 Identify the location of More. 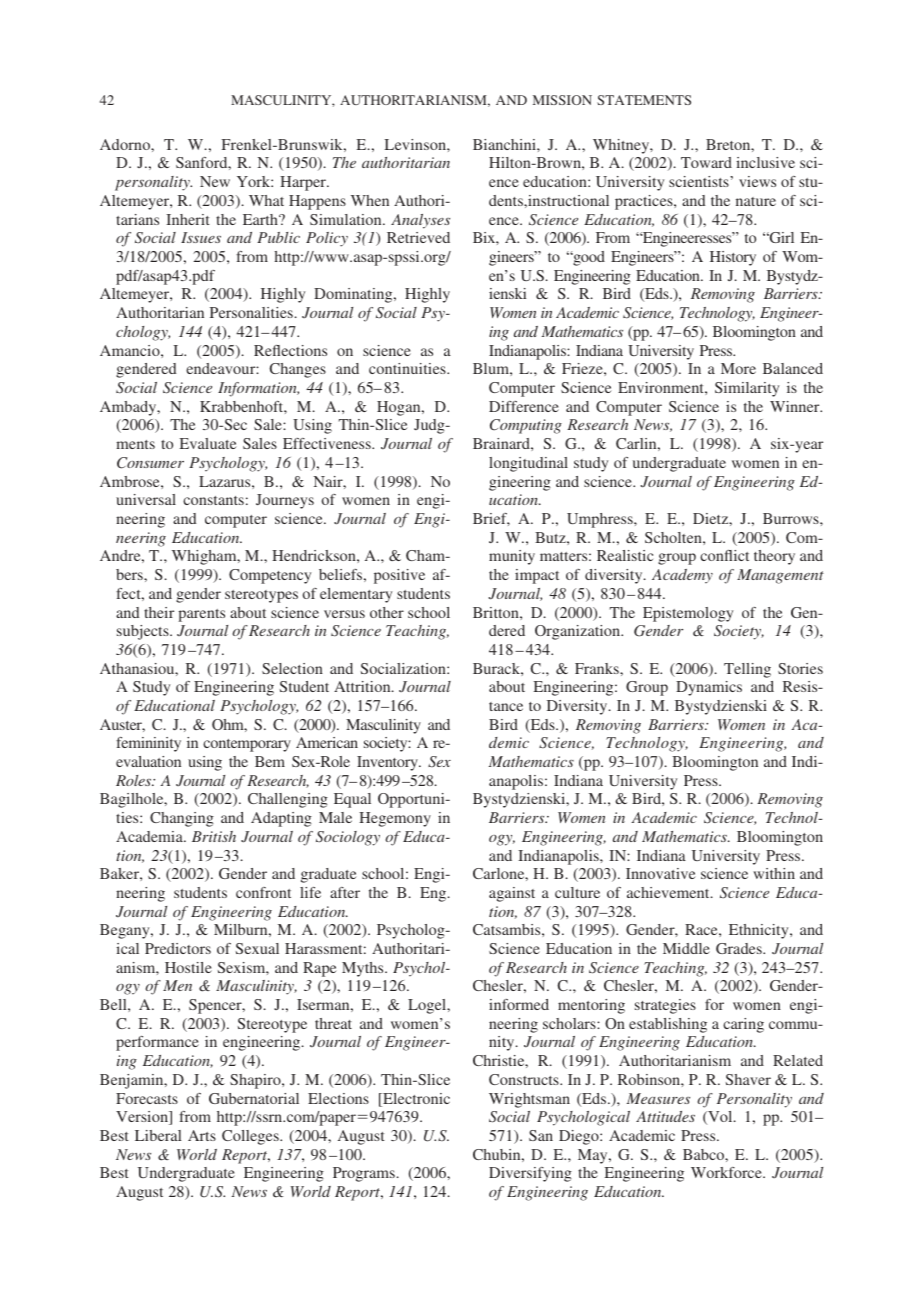
(738, 368).
